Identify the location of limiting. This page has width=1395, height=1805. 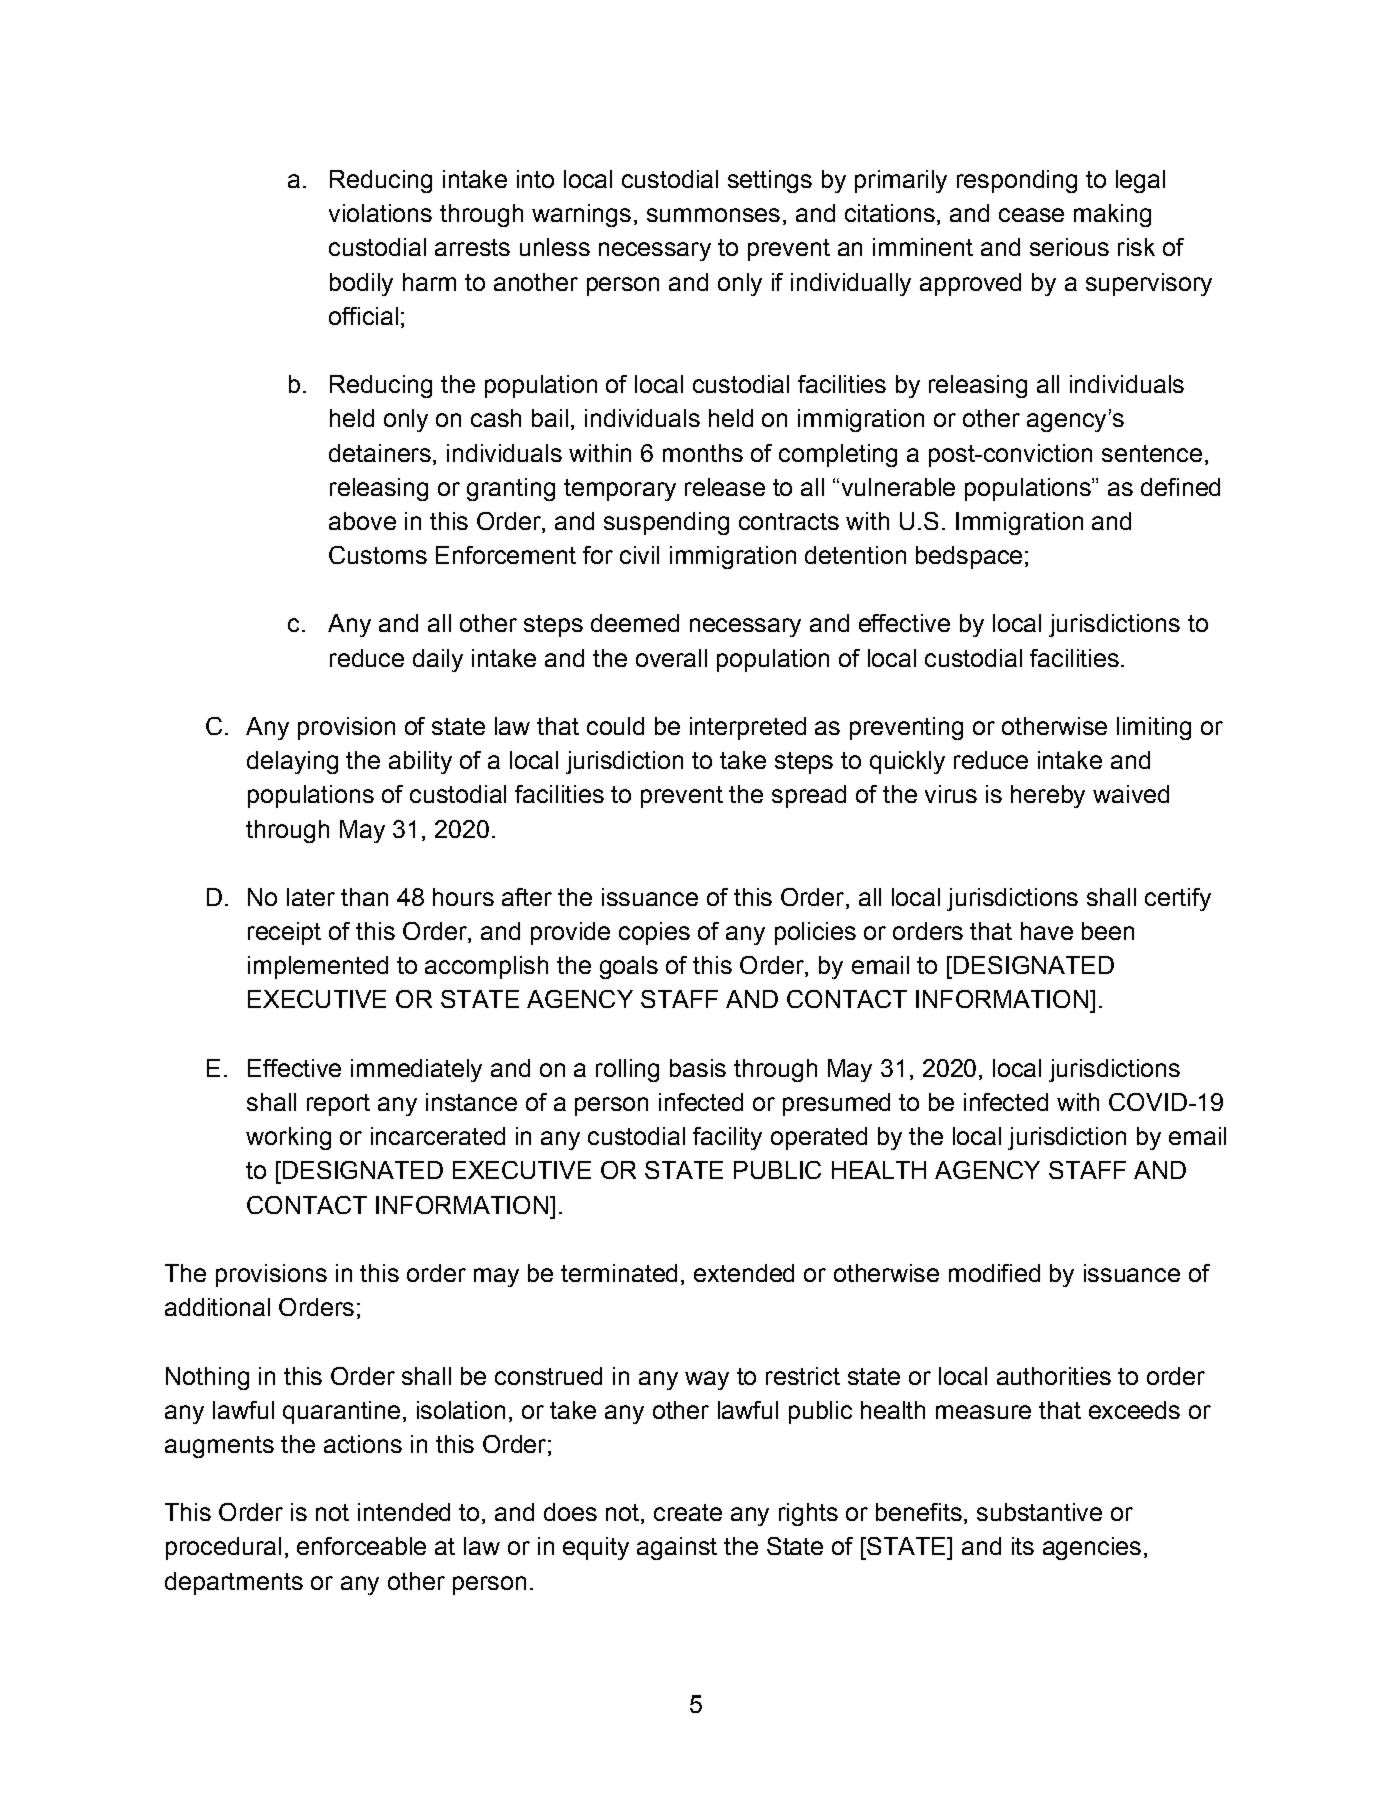
(1154, 728).
